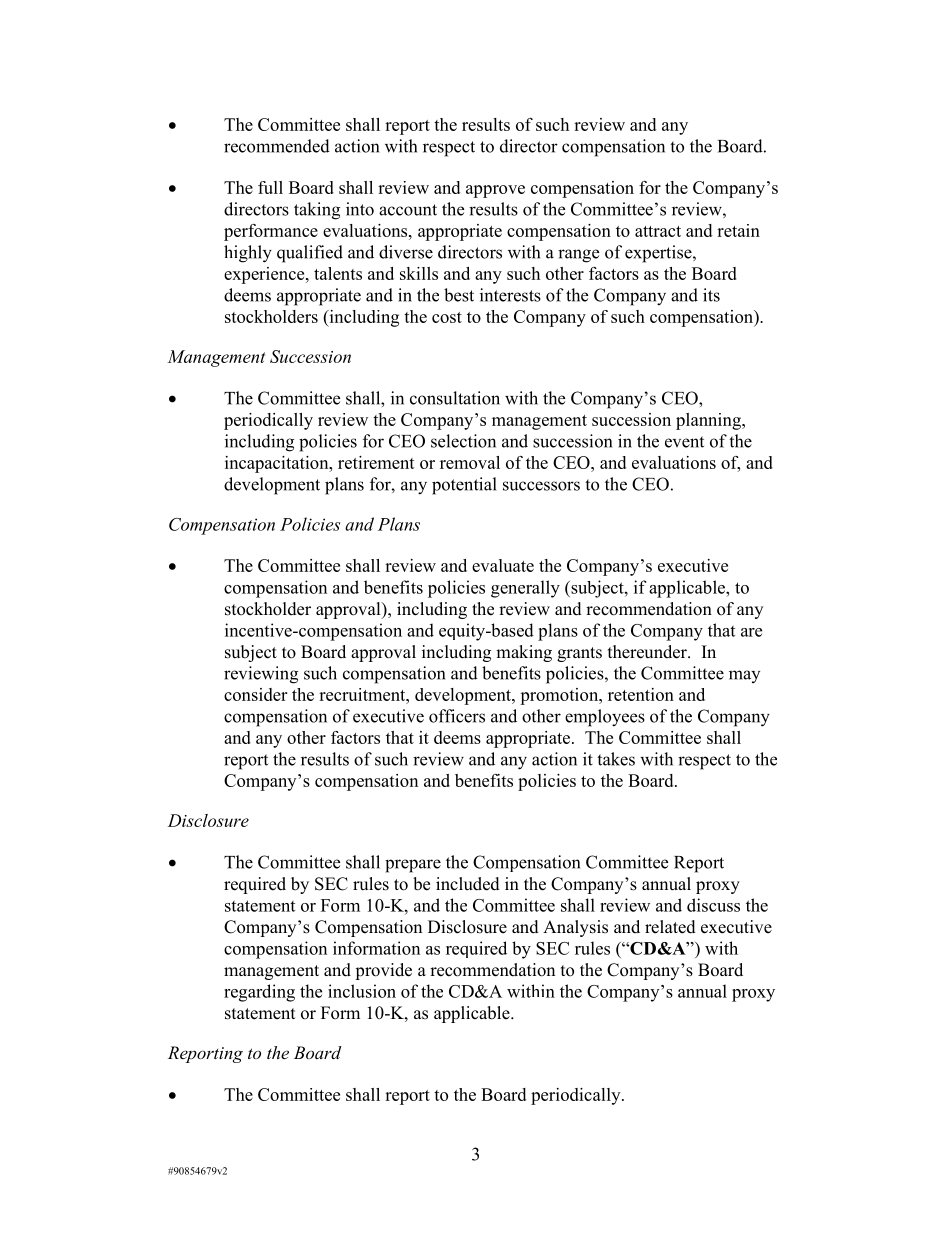 This page has width=952, height=1233. I want to click on regarding, so click(259, 993).
